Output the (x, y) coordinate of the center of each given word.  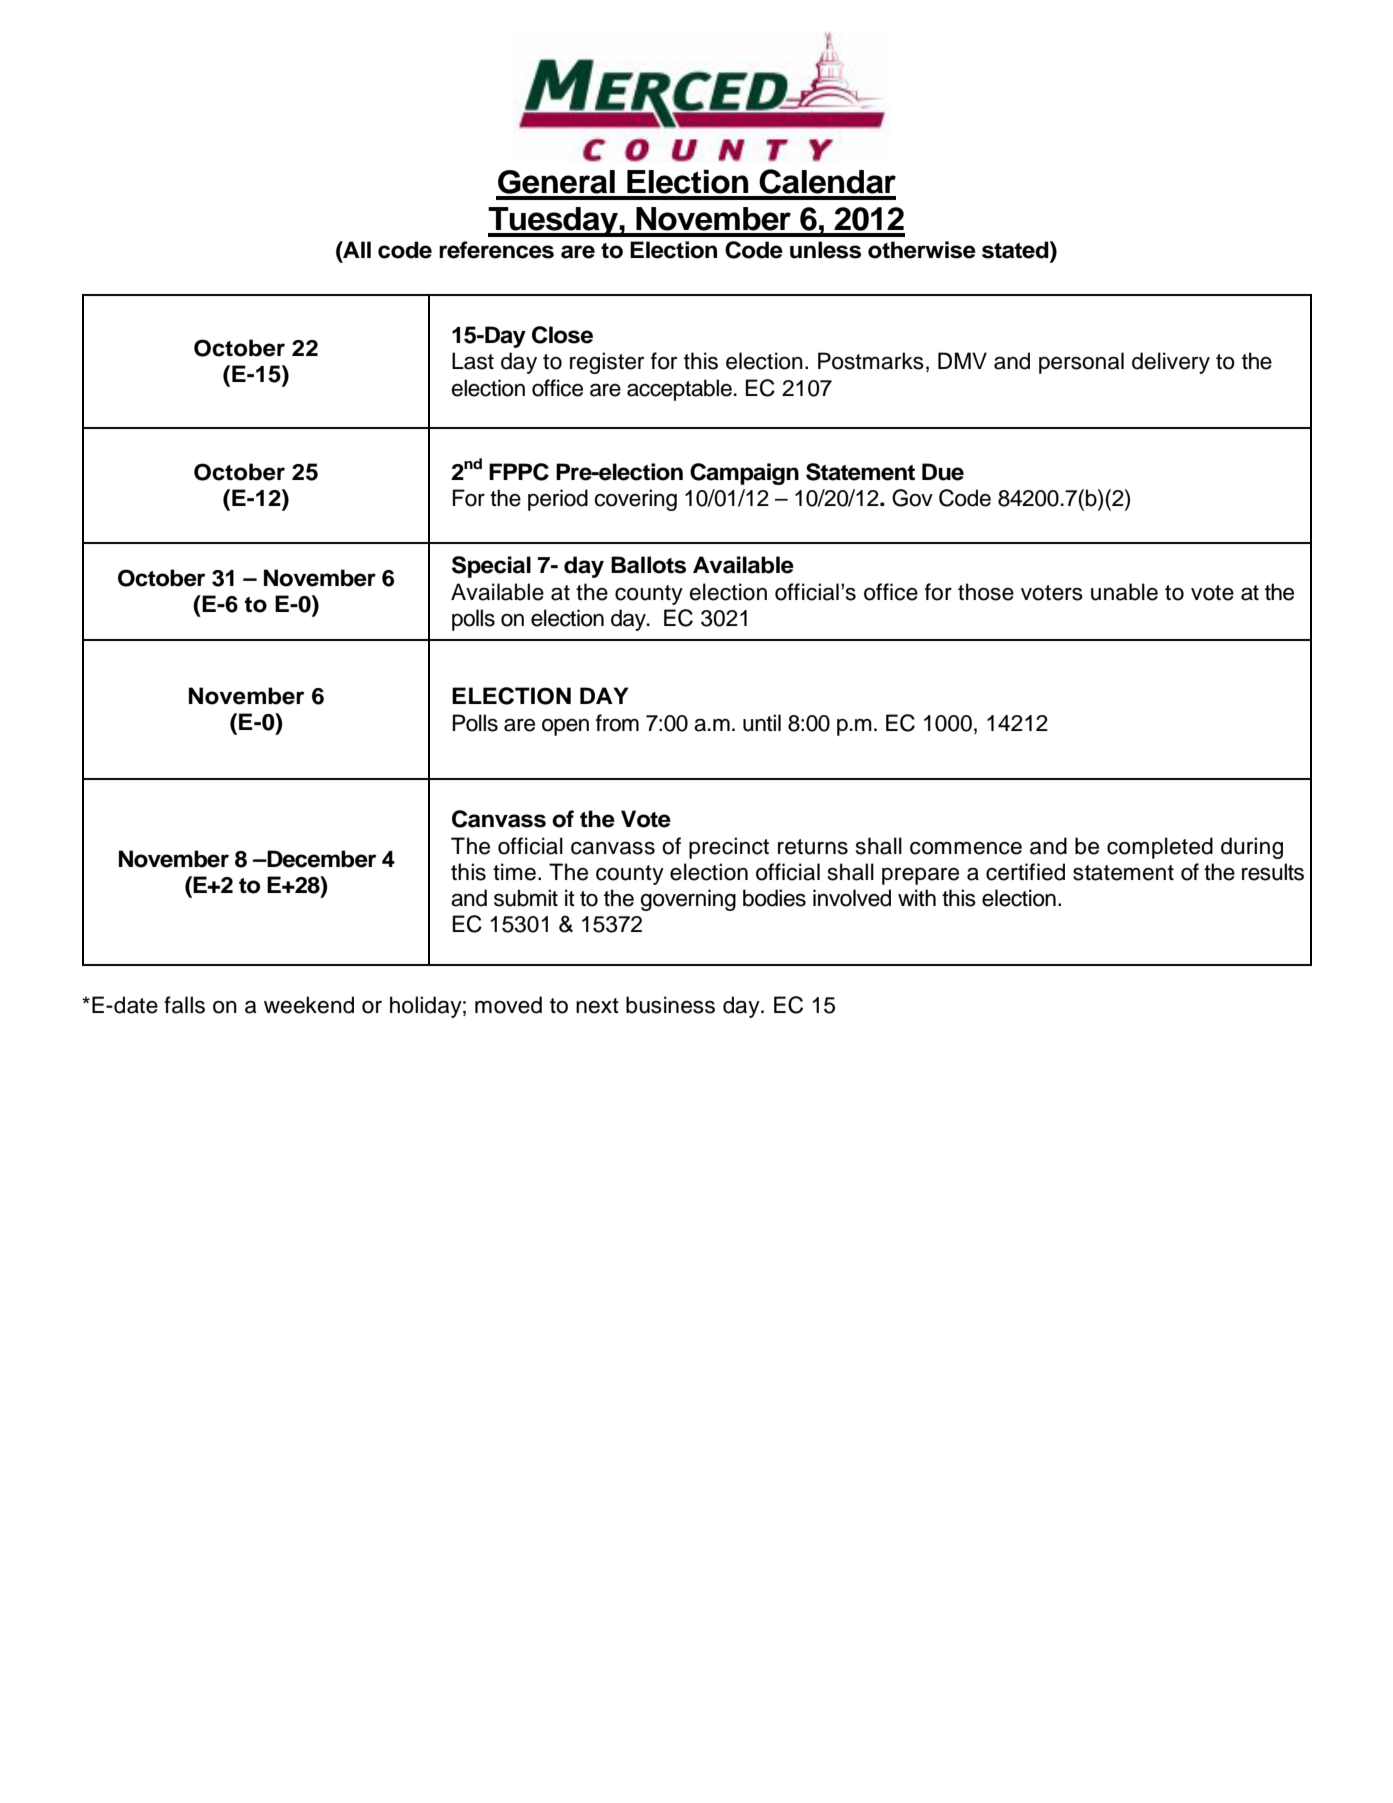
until (762, 723)
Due (943, 472)
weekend (309, 1005)
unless (825, 250)
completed (1160, 848)
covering (635, 500)
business (670, 1005)
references (496, 250)
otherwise (922, 250)
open (565, 727)
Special (491, 567)
